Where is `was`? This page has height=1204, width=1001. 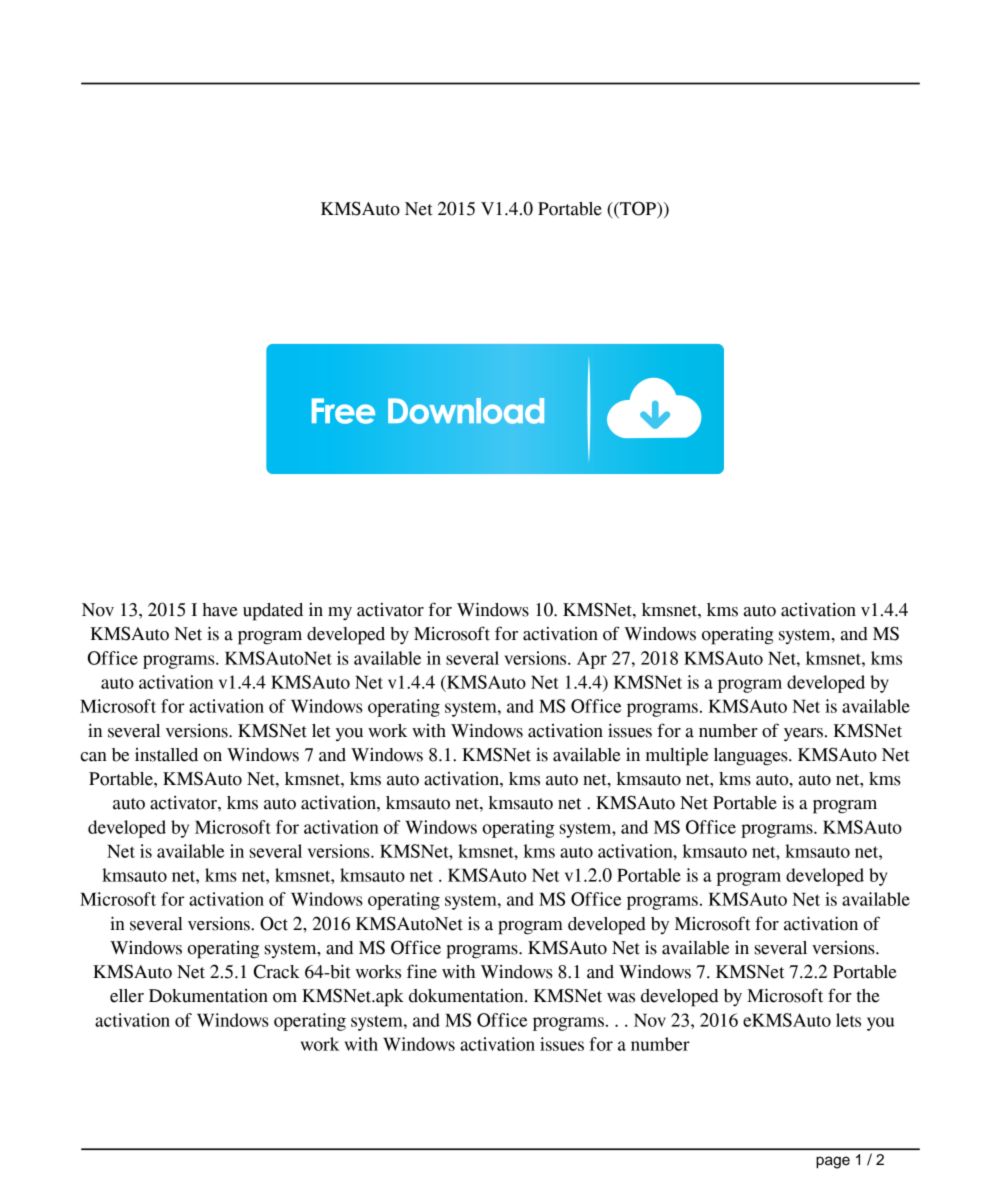
was is located at coordinates (621, 998).
